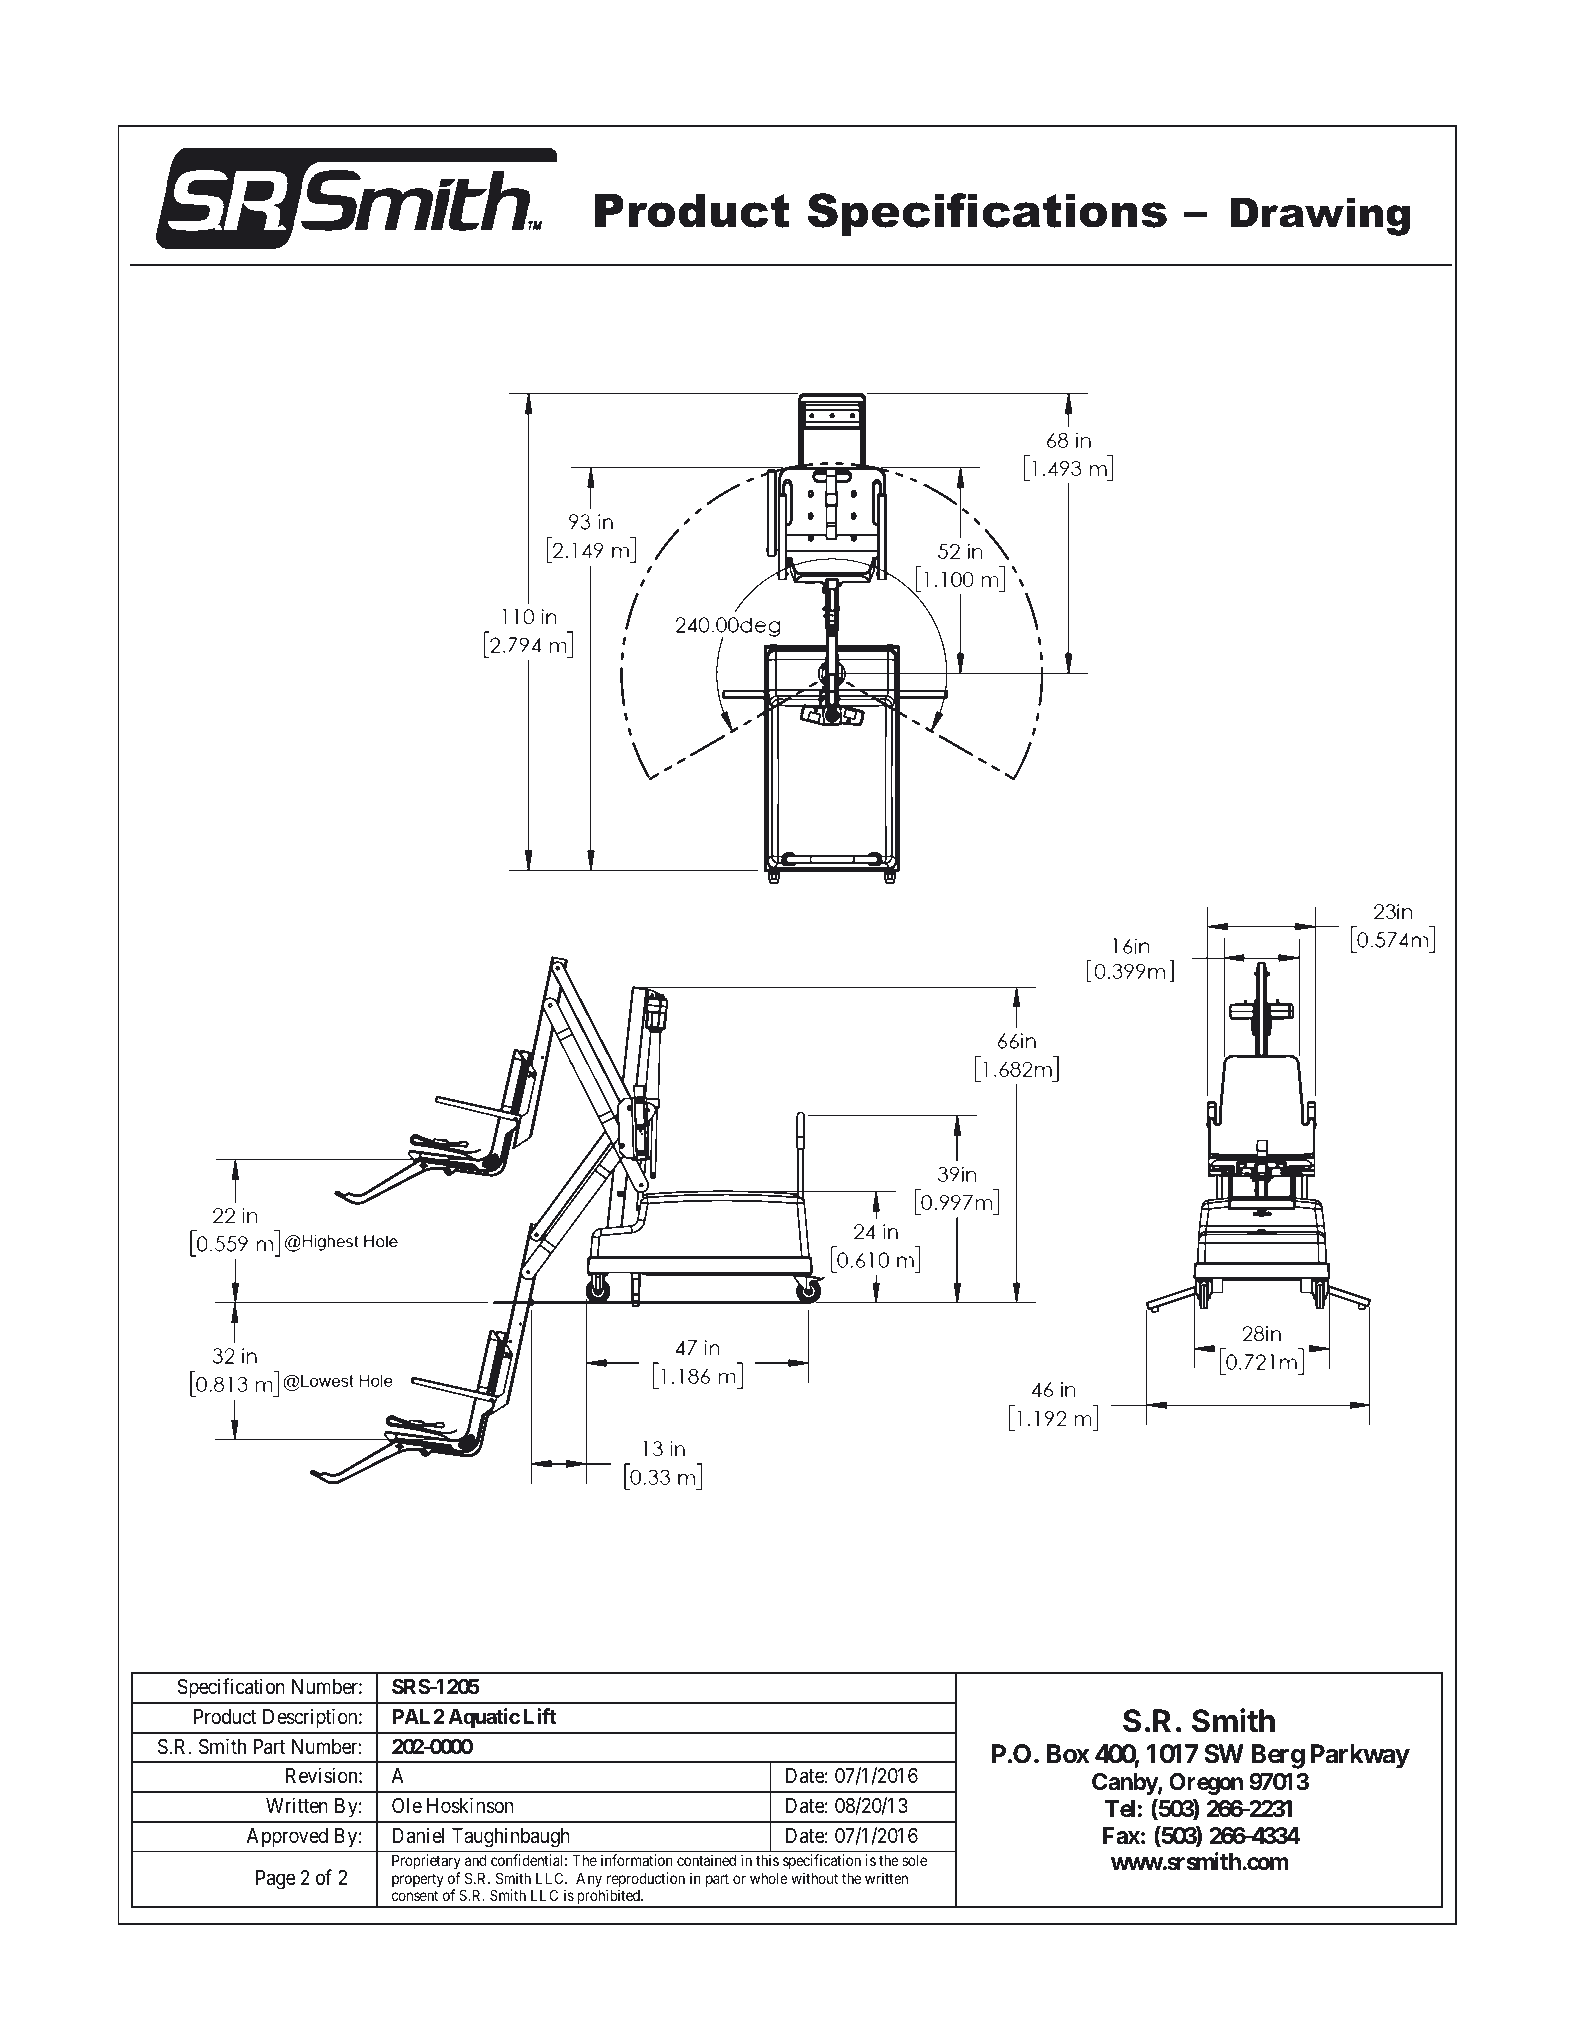 Image resolution: width=1574 pixels, height=2037 pixels. I want to click on Tel, so click(1120, 1809).
